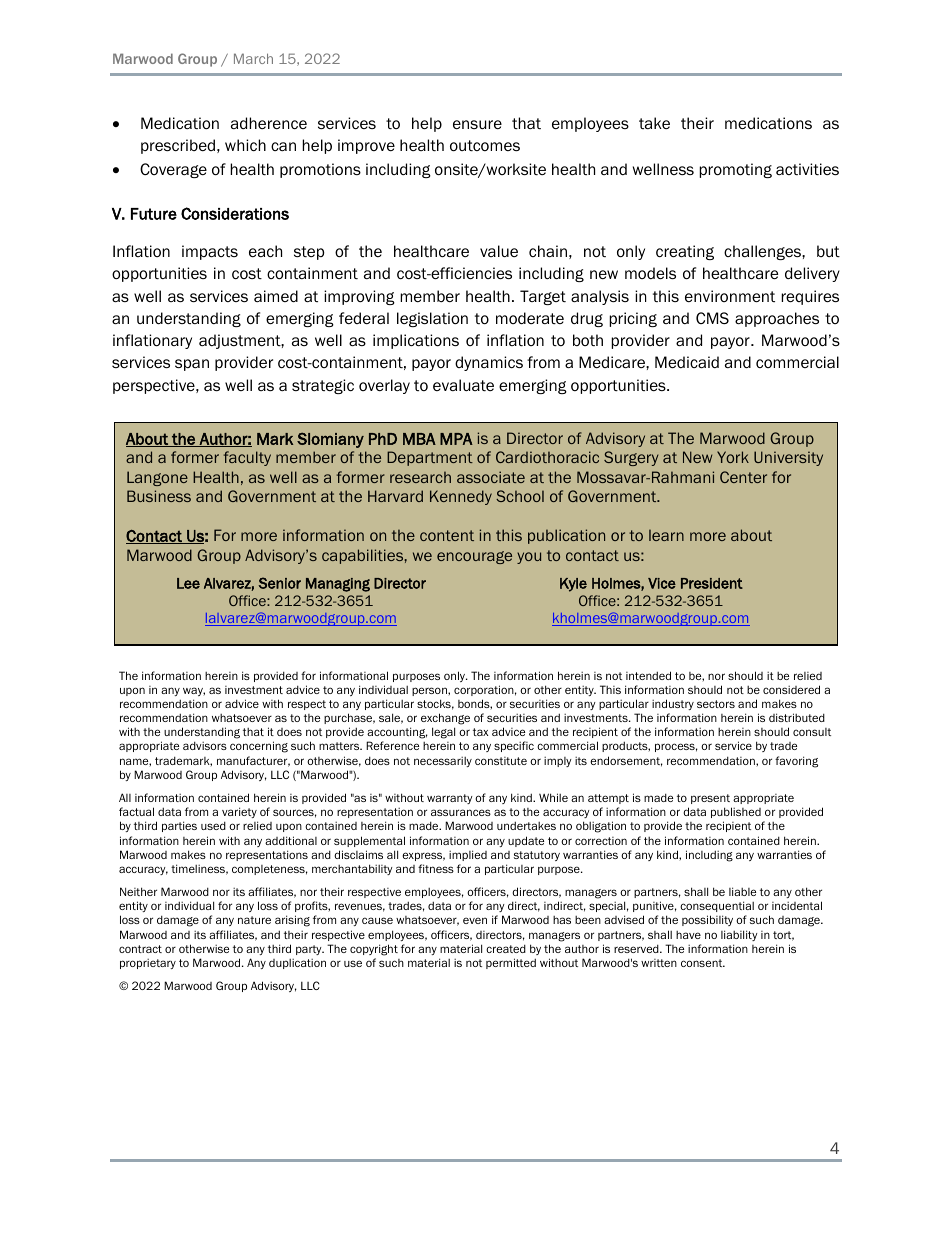 The height and width of the image is (1233, 952). Describe the element at coordinates (254, 920) in the image. I see `nature` at that location.
